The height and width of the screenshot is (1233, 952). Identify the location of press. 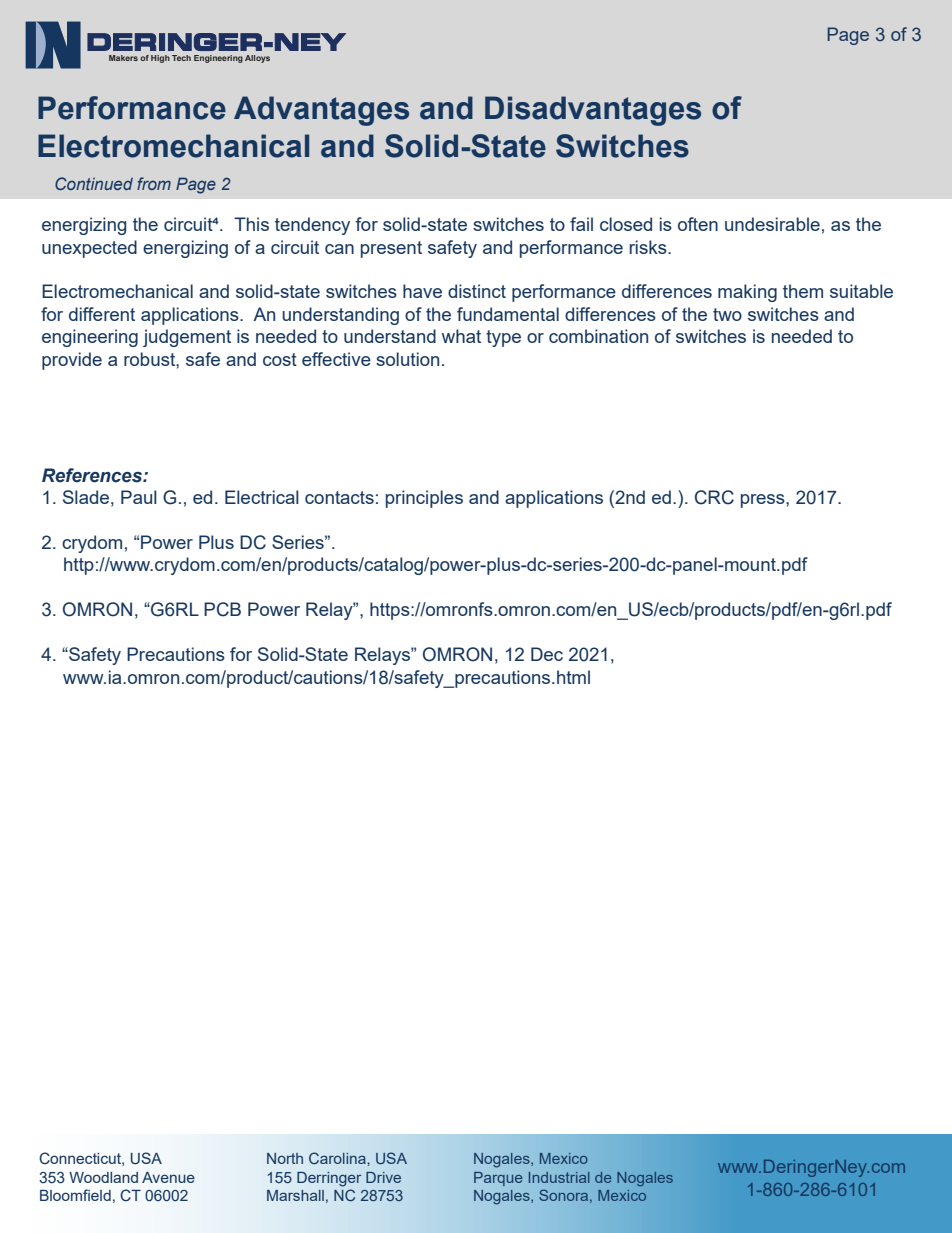
(764, 501).
